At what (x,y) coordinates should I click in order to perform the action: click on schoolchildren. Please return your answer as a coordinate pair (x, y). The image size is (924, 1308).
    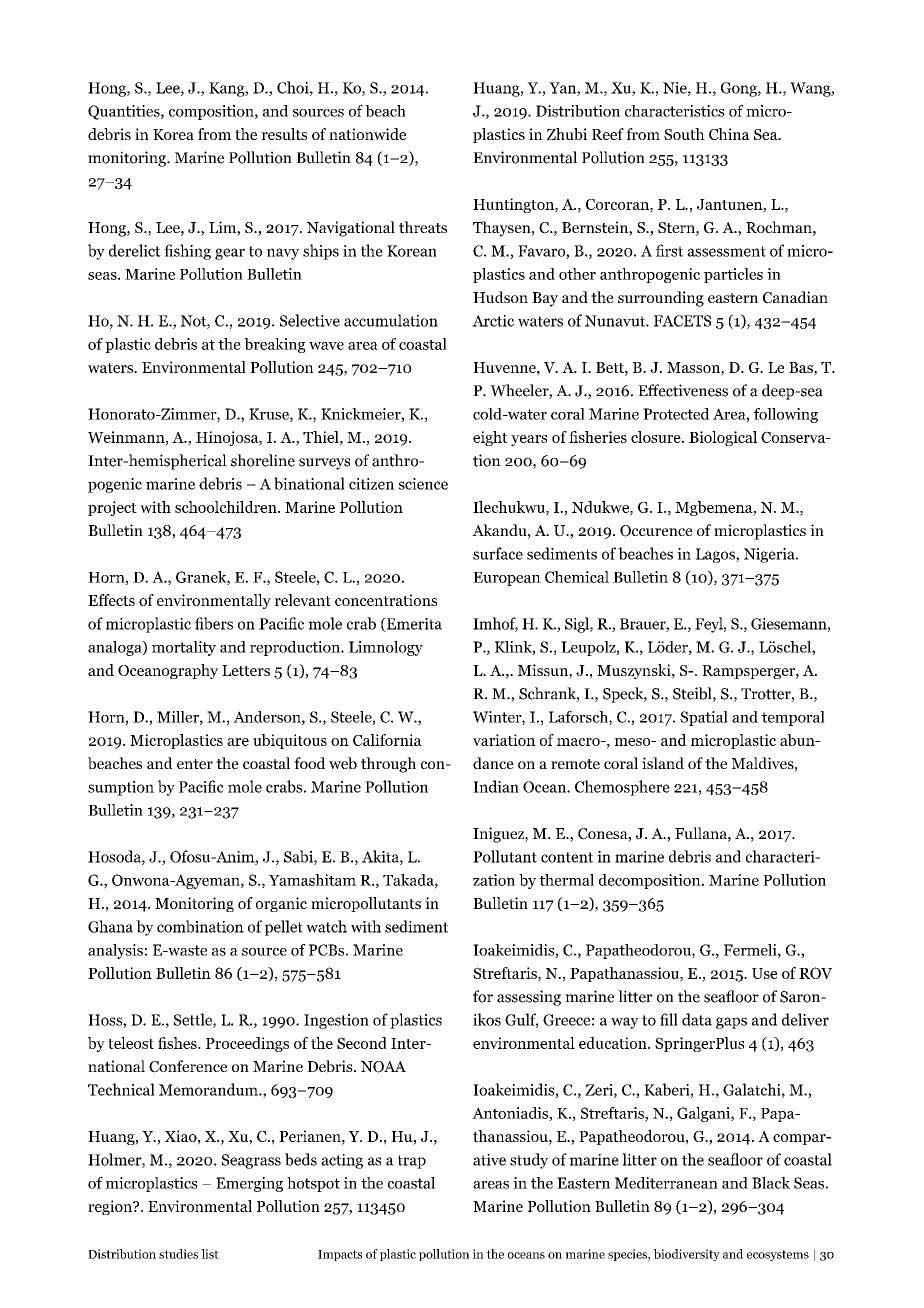
    Looking at the image, I should click on (227, 507).
